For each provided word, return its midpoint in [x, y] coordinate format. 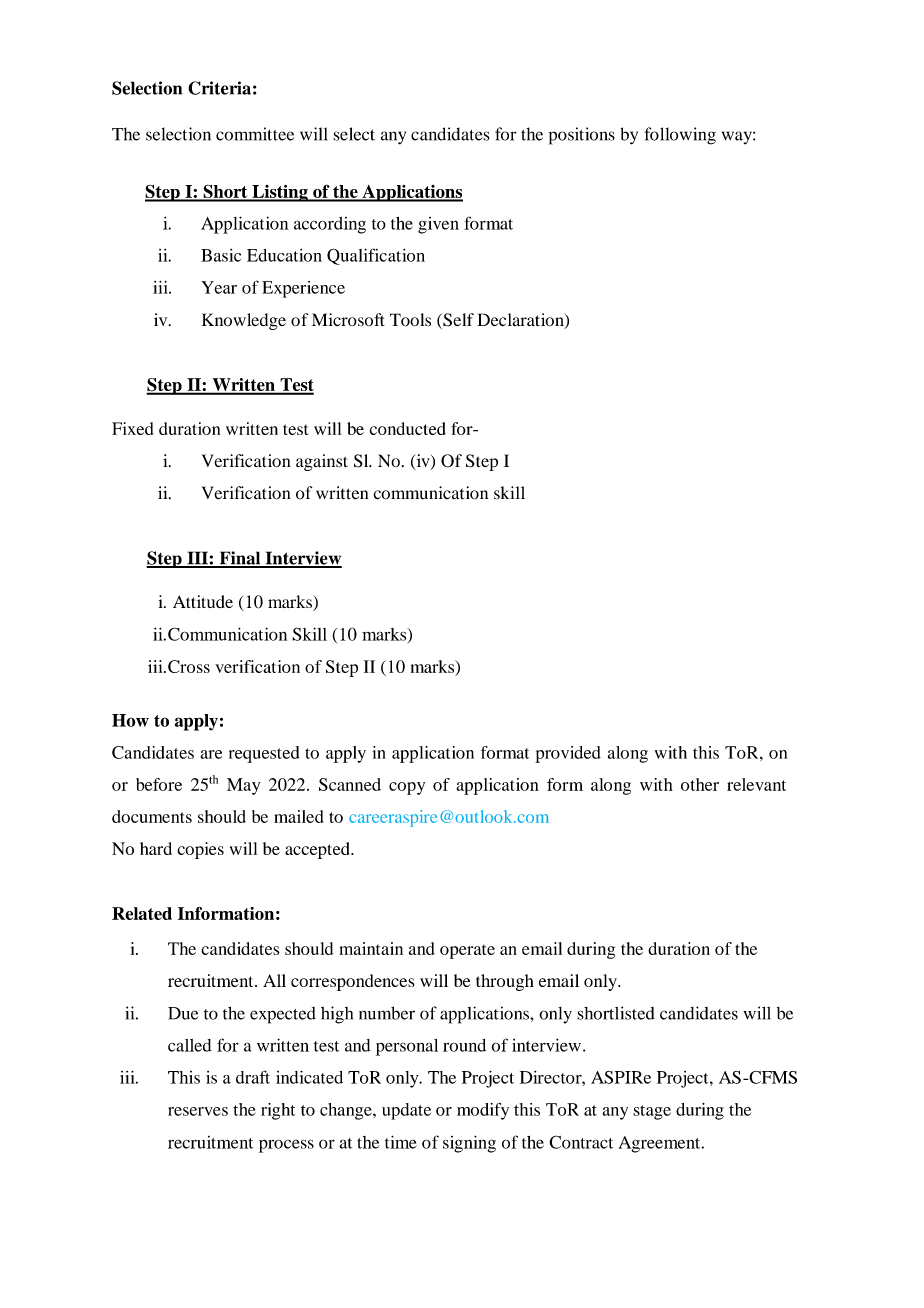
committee [255, 134]
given [438, 225]
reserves [198, 1111]
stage [652, 1112]
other [700, 784]
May [243, 786]
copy [407, 788]
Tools [410, 320]
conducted [408, 428]
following [680, 136]
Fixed [132, 428]
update [406, 1111]
